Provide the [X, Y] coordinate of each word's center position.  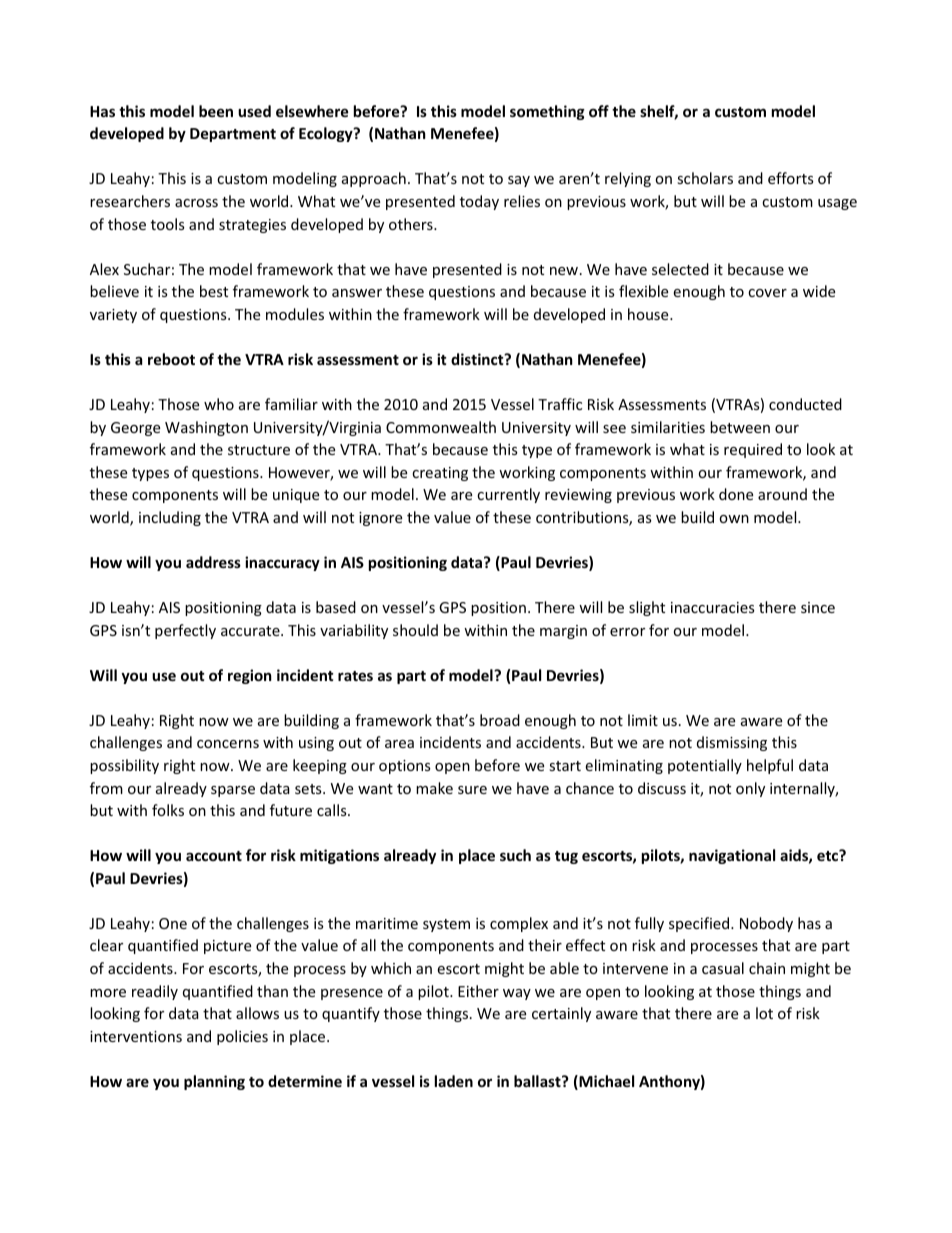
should [415, 630]
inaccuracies [713, 607]
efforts [791, 178]
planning [214, 1082]
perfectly [185, 631]
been [216, 111]
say [519, 181]
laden [454, 1081]
